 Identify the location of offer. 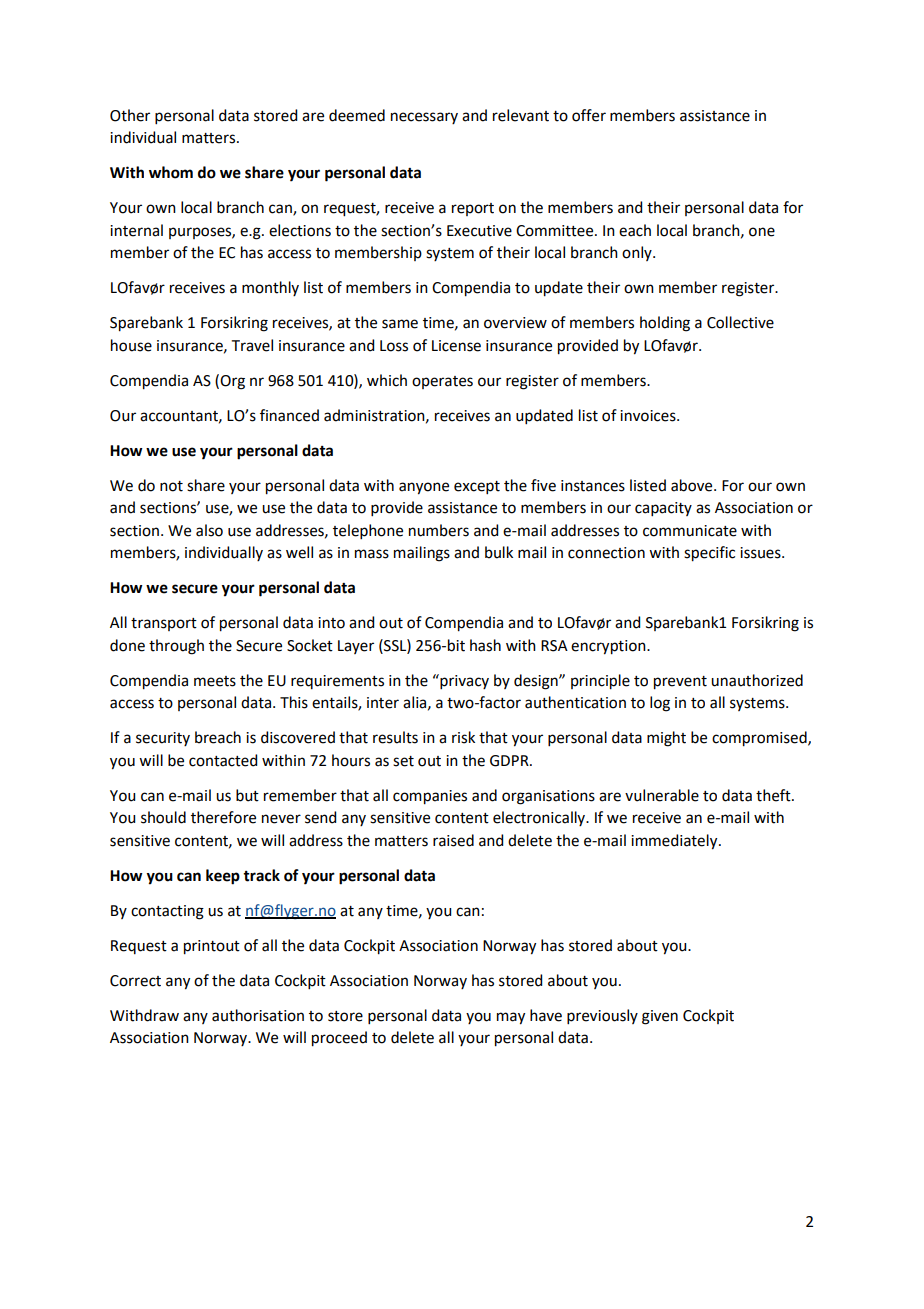
(589, 115).
